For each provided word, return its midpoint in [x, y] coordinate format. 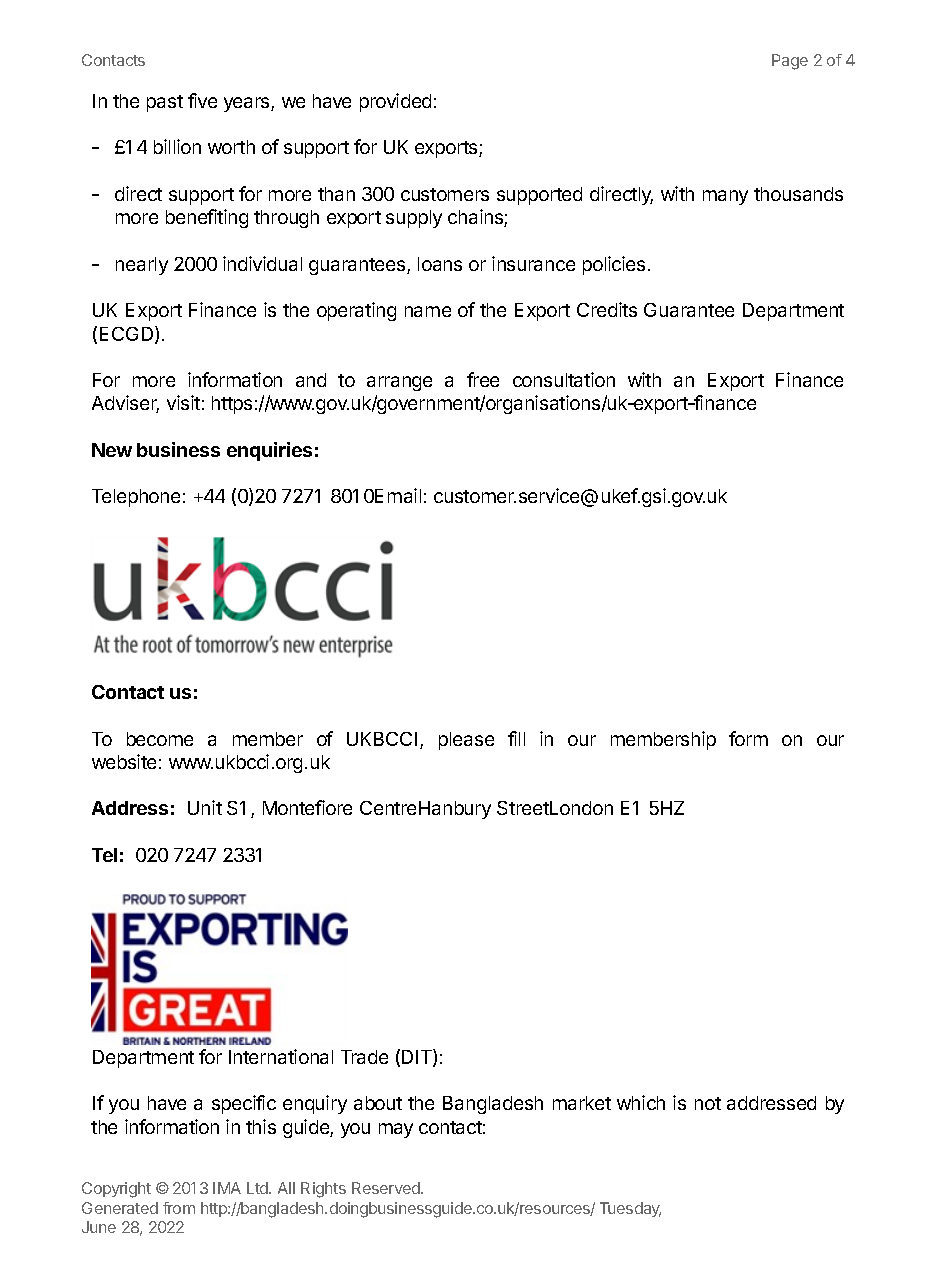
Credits [607, 309]
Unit [205, 807]
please [466, 741]
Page [790, 62]
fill [516, 738]
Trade [364, 1057]
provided [395, 102]
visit [183, 402]
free [483, 379]
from [179, 1208]
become [160, 739]
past [165, 103]
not [708, 1103]
